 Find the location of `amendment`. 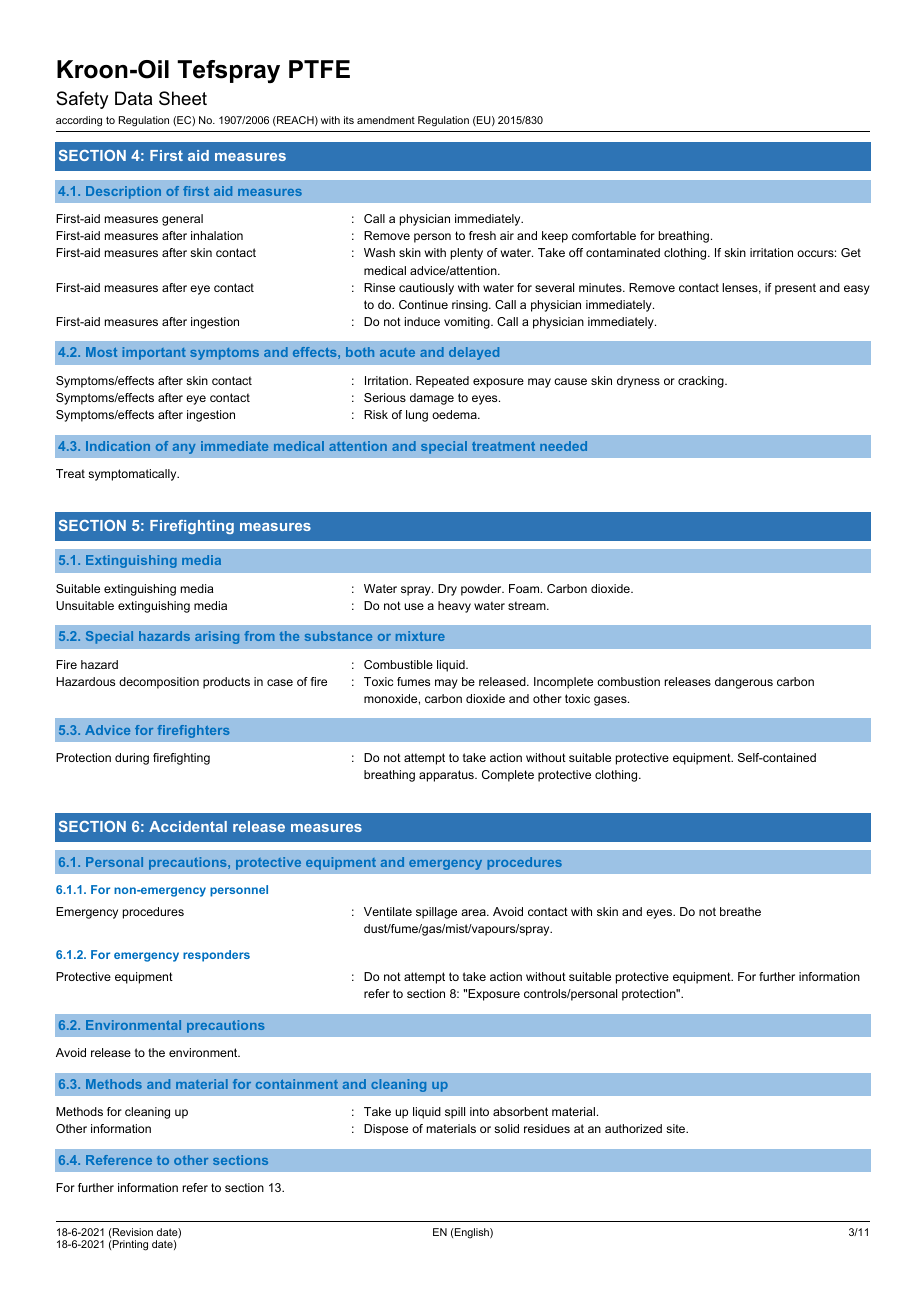

amendment is located at coordinates (386, 120).
